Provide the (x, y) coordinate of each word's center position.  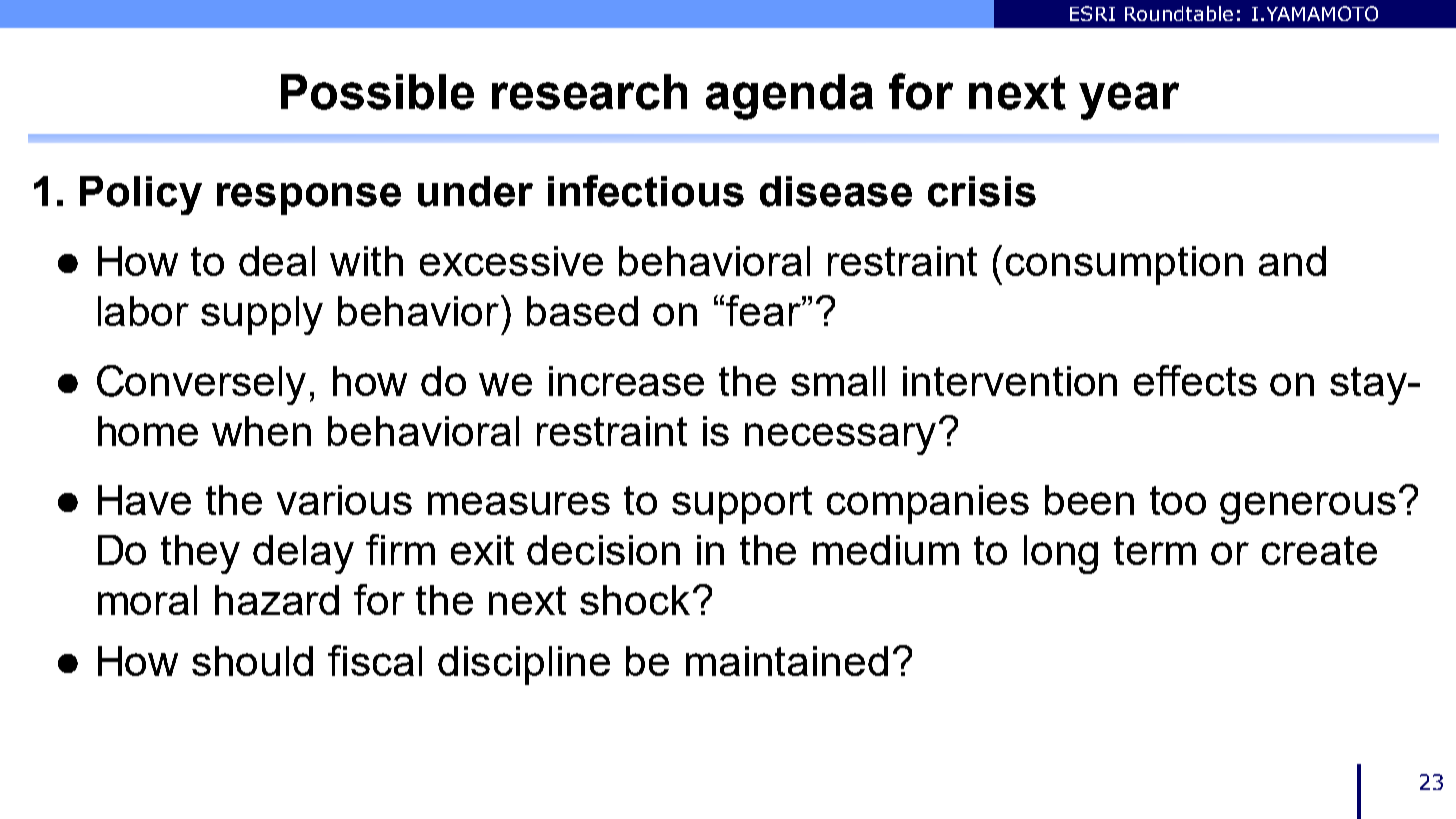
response (309, 199)
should (252, 661)
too (1178, 500)
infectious (646, 191)
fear (764, 310)
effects (1195, 380)
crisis (982, 191)
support (742, 505)
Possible (377, 92)
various (344, 500)
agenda (789, 97)
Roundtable (1179, 13)
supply (262, 315)
